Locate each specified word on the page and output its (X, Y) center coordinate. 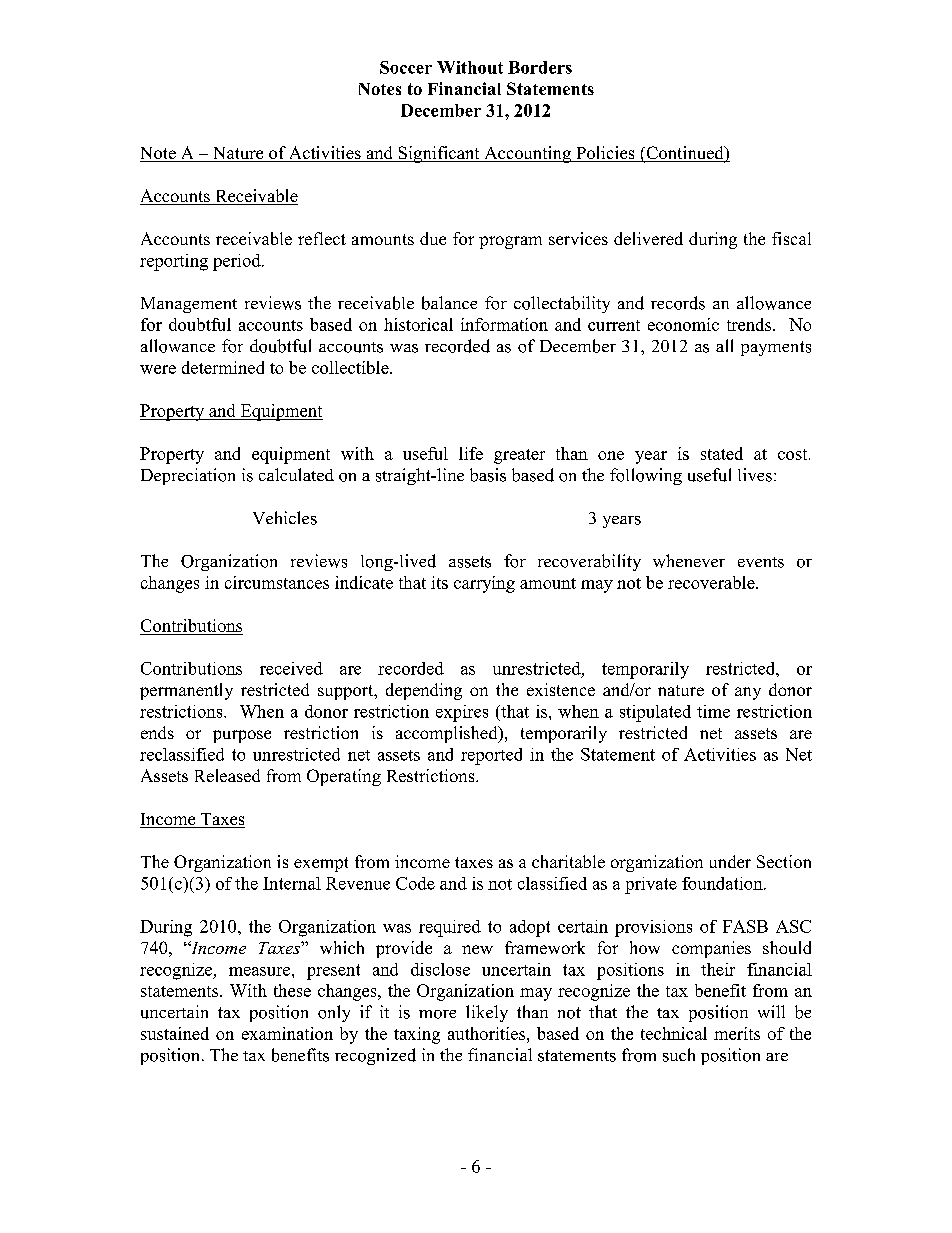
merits (737, 1033)
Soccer (406, 67)
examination (287, 1033)
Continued (685, 154)
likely (487, 1013)
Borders (540, 67)
